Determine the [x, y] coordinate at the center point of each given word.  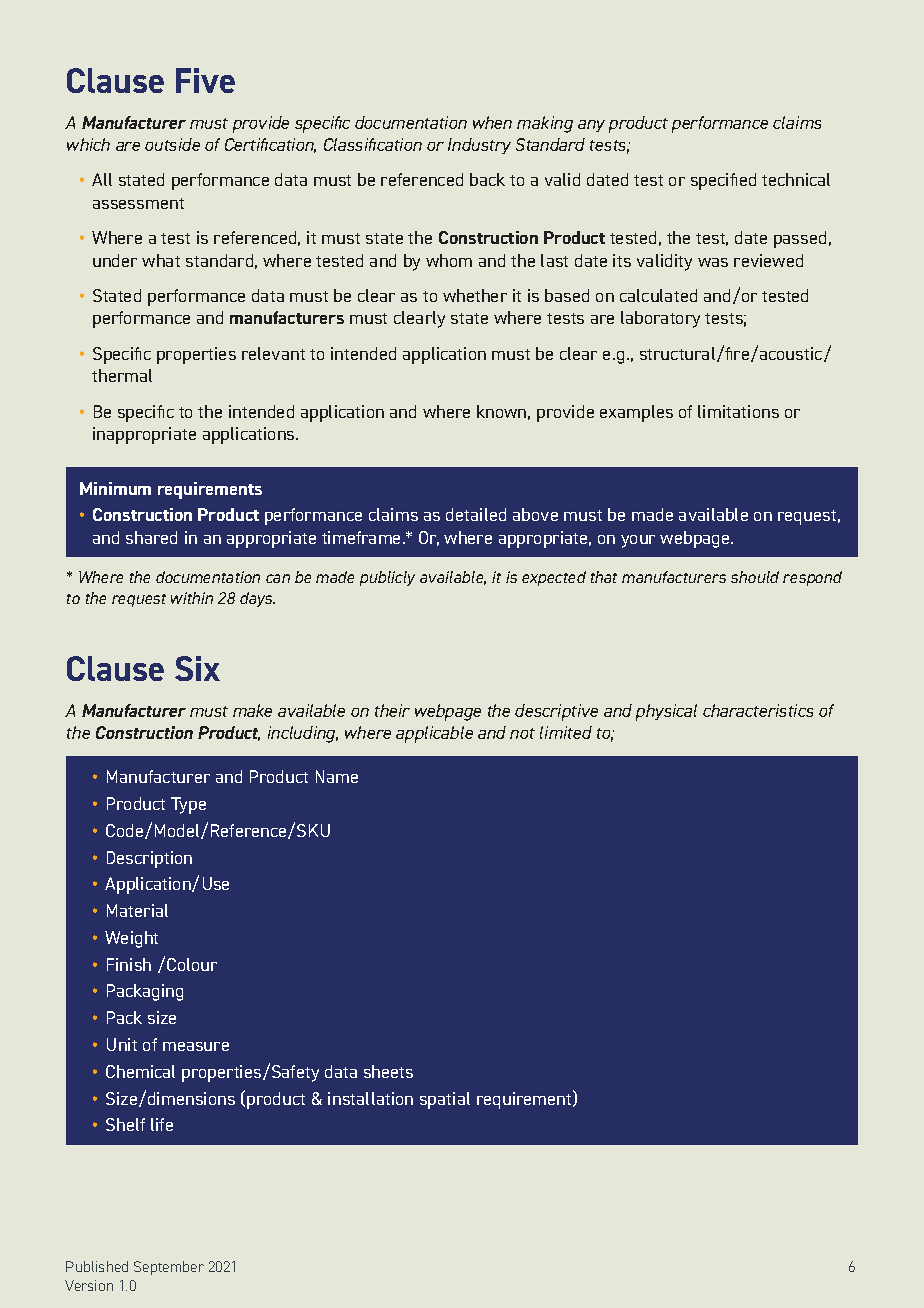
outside [172, 144]
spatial [445, 1100]
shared [151, 537]
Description [149, 859]
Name [337, 776]
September [169, 1268]
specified [723, 181]
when [492, 122]
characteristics [758, 710]
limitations [738, 411]
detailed [476, 514]
